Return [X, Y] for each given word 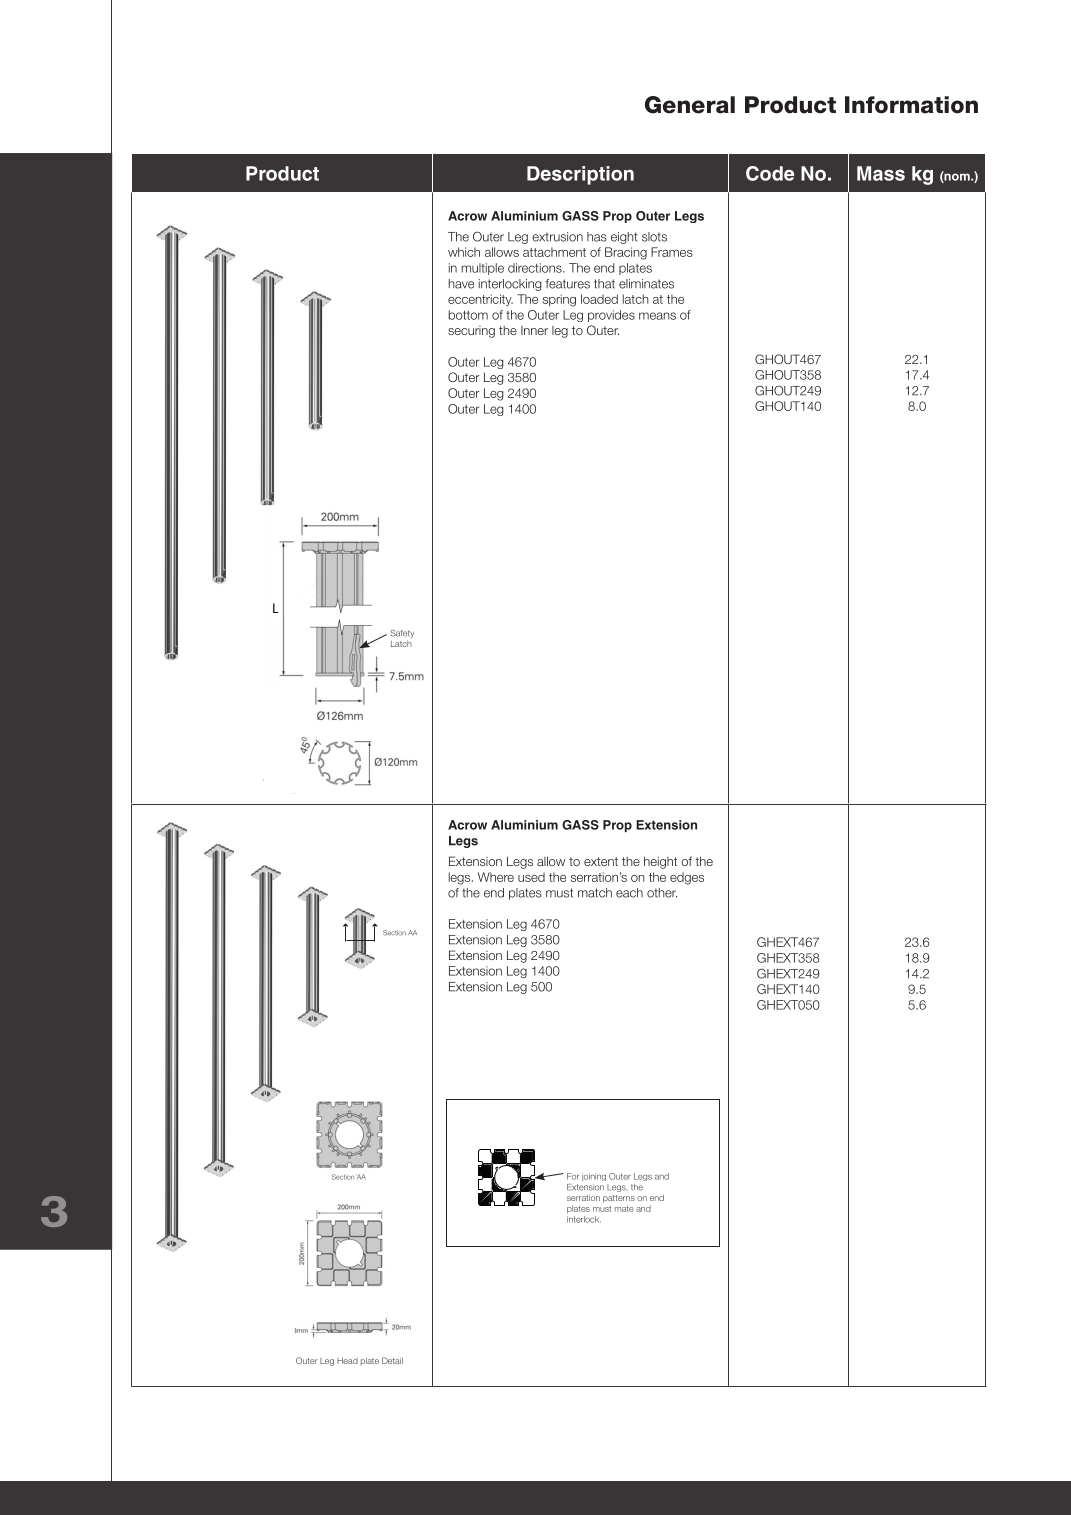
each [629, 893]
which [464, 252]
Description [580, 175]
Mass [881, 173]
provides [611, 316]
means [657, 316]
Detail [392, 1360]
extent [601, 861]
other [662, 893]
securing [471, 332]
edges [687, 878]
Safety [402, 634]
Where [496, 877]
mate [624, 1209]
